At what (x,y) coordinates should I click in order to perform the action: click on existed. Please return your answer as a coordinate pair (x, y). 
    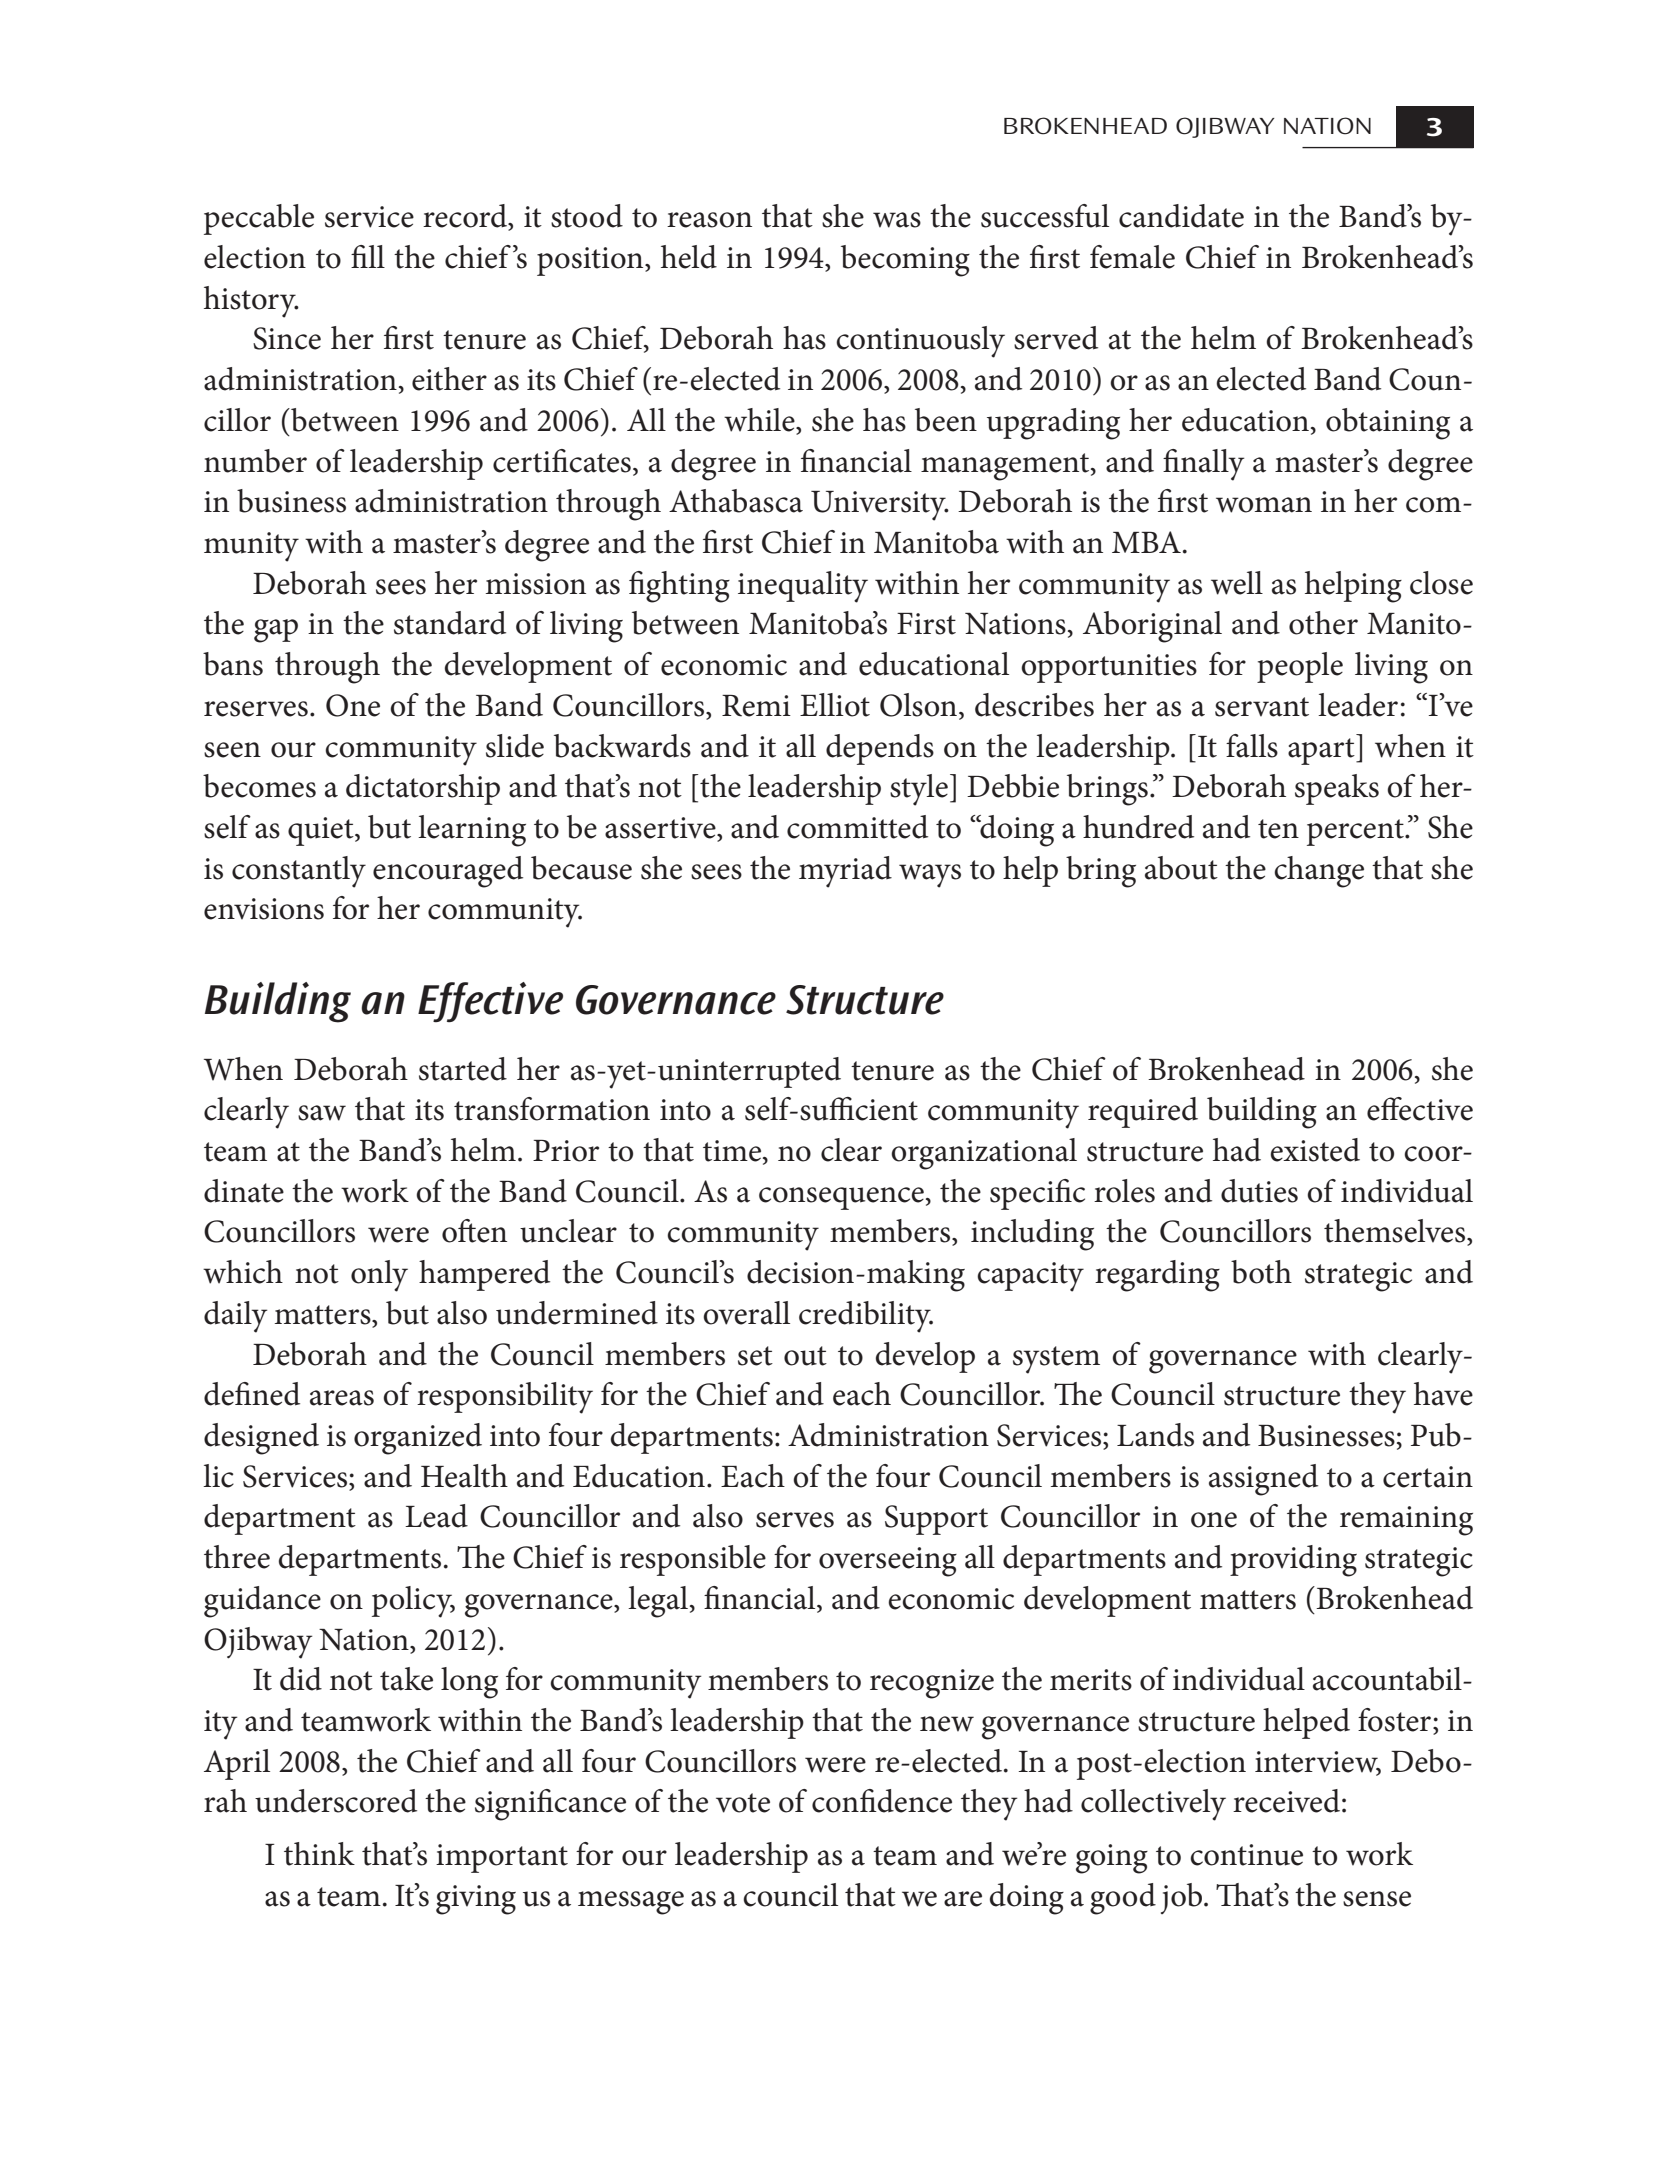
    Looking at the image, I should click on (1315, 1150).
